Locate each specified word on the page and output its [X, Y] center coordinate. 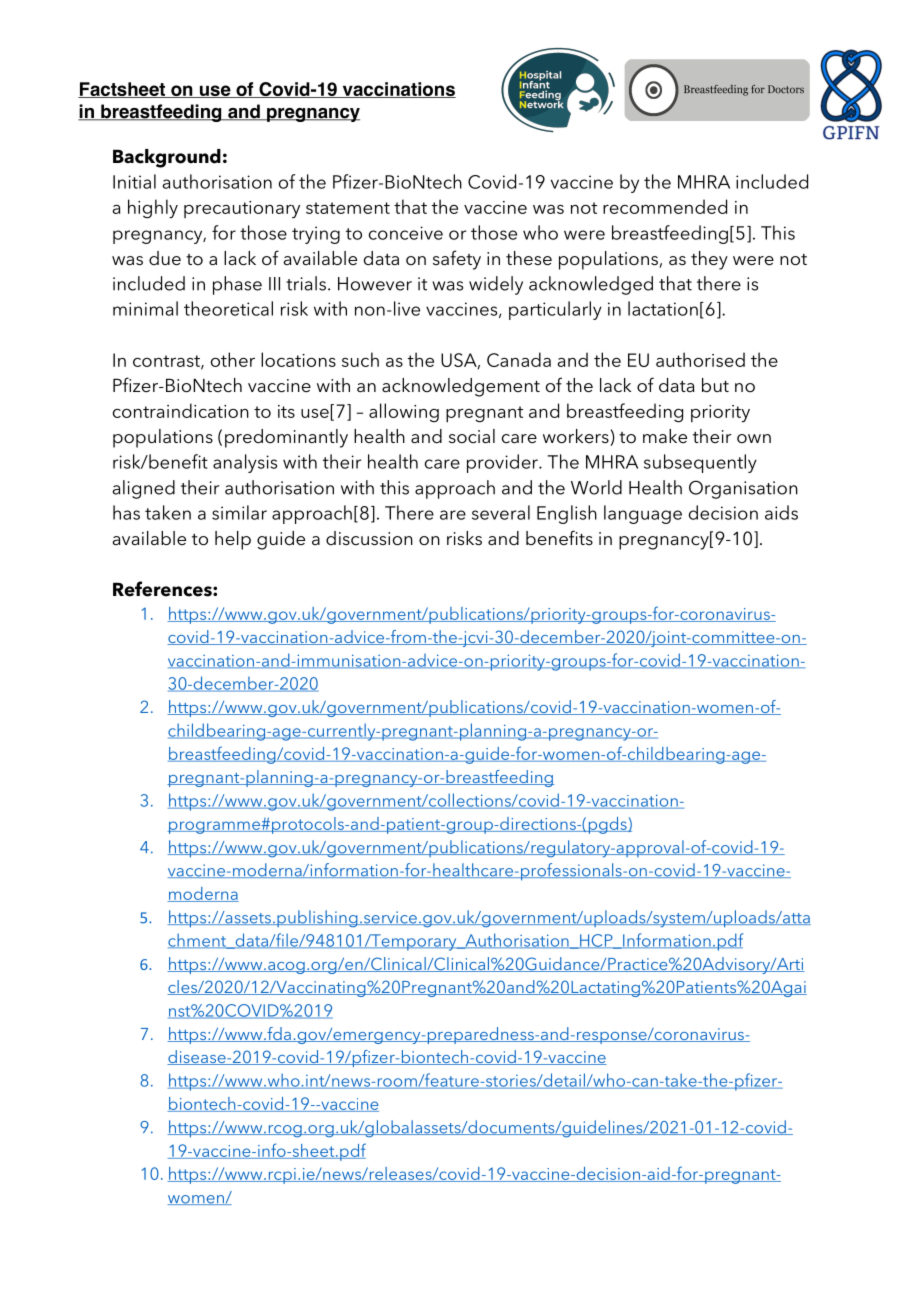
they [709, 260]
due [165, 258]
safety [457, 260]
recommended [665, 206]
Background [167, 158]
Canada [519, 359]
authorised [700, 359]
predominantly [286, 438]
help [233, 540]
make [665, 436]
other [233, 359]
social [472, 436]
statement [348, 208]
